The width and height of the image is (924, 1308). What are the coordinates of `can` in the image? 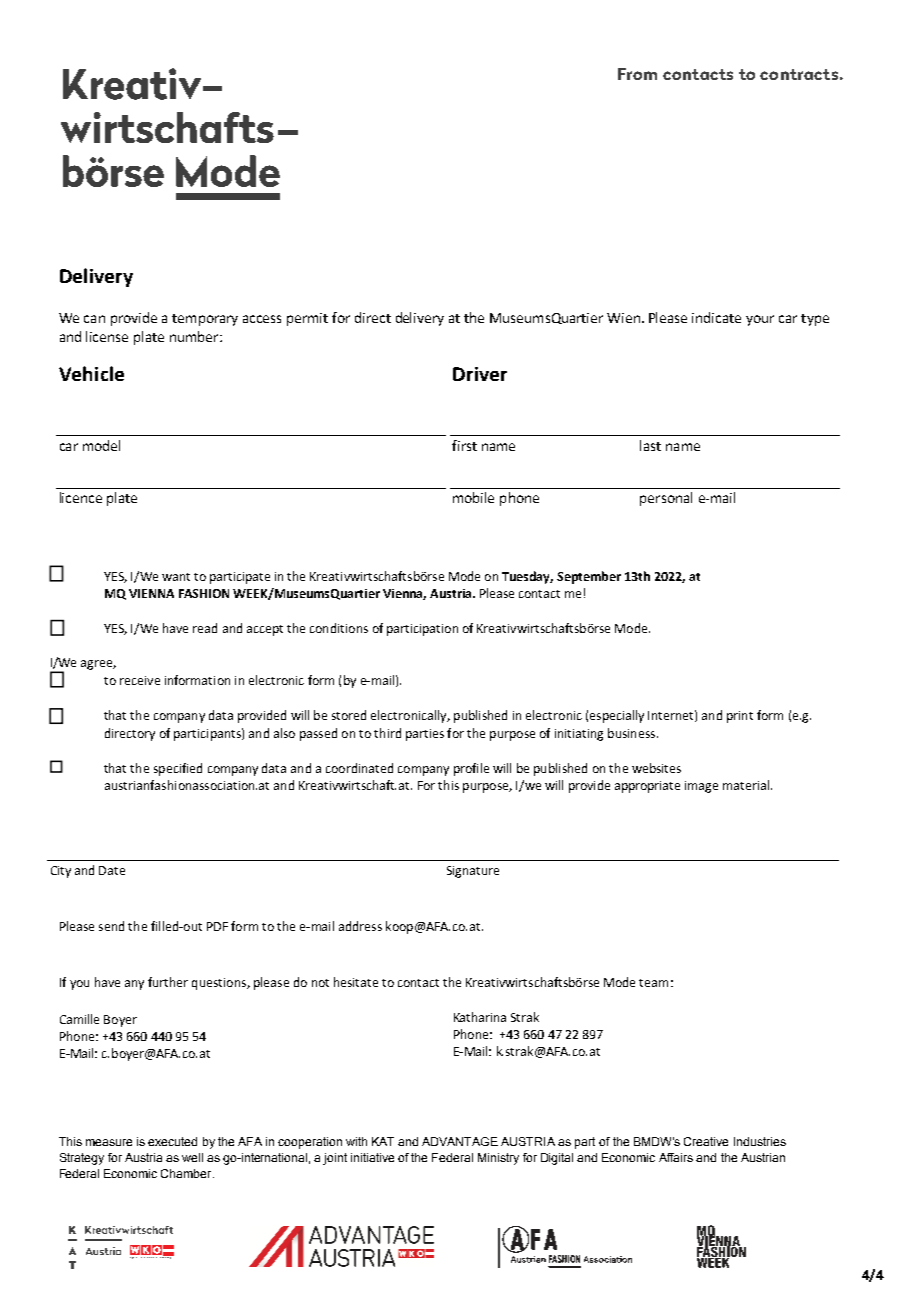 It's located at (94, 319).
